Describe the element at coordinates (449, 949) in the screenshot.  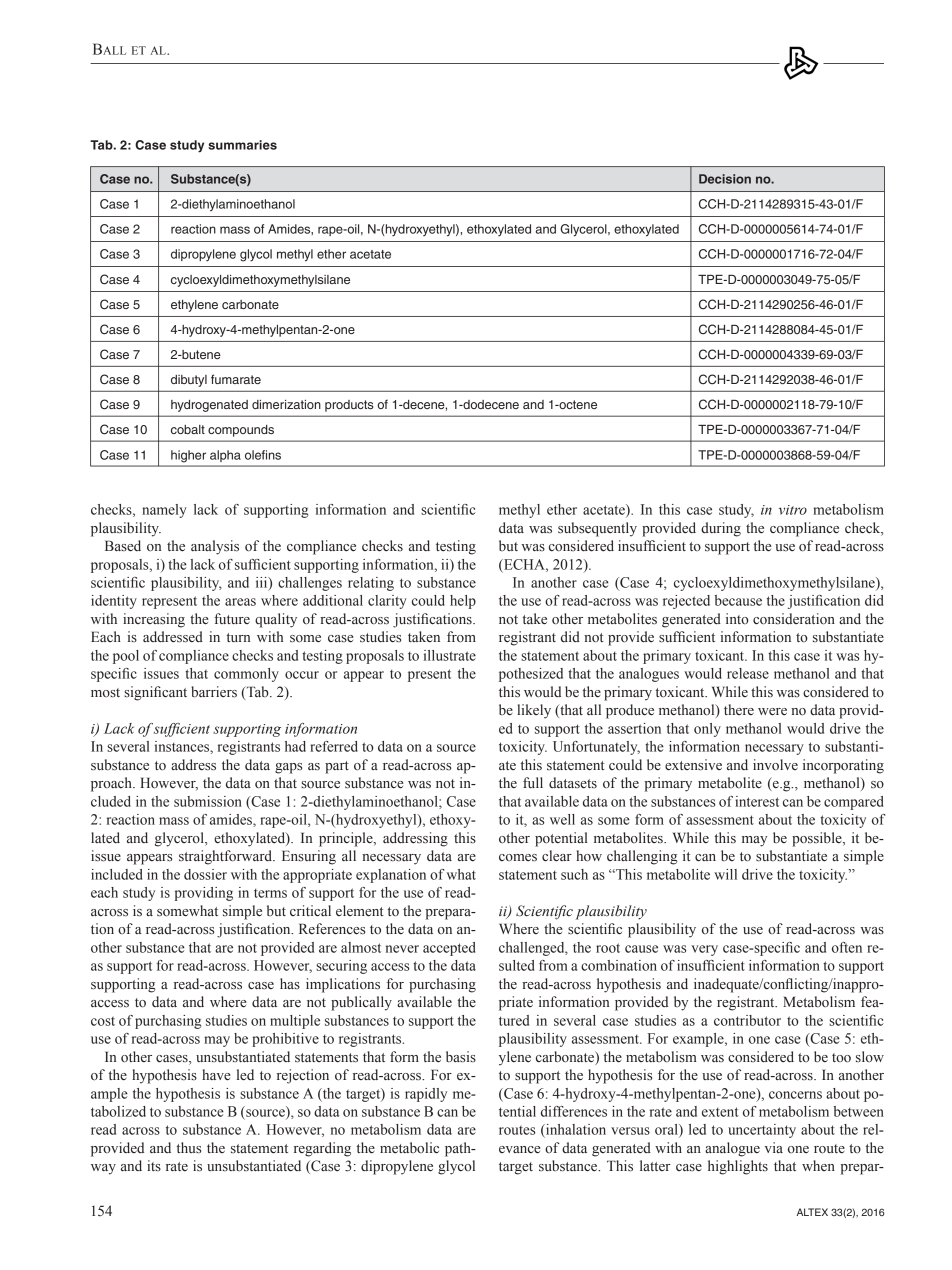
I see `accepted` at that location.
